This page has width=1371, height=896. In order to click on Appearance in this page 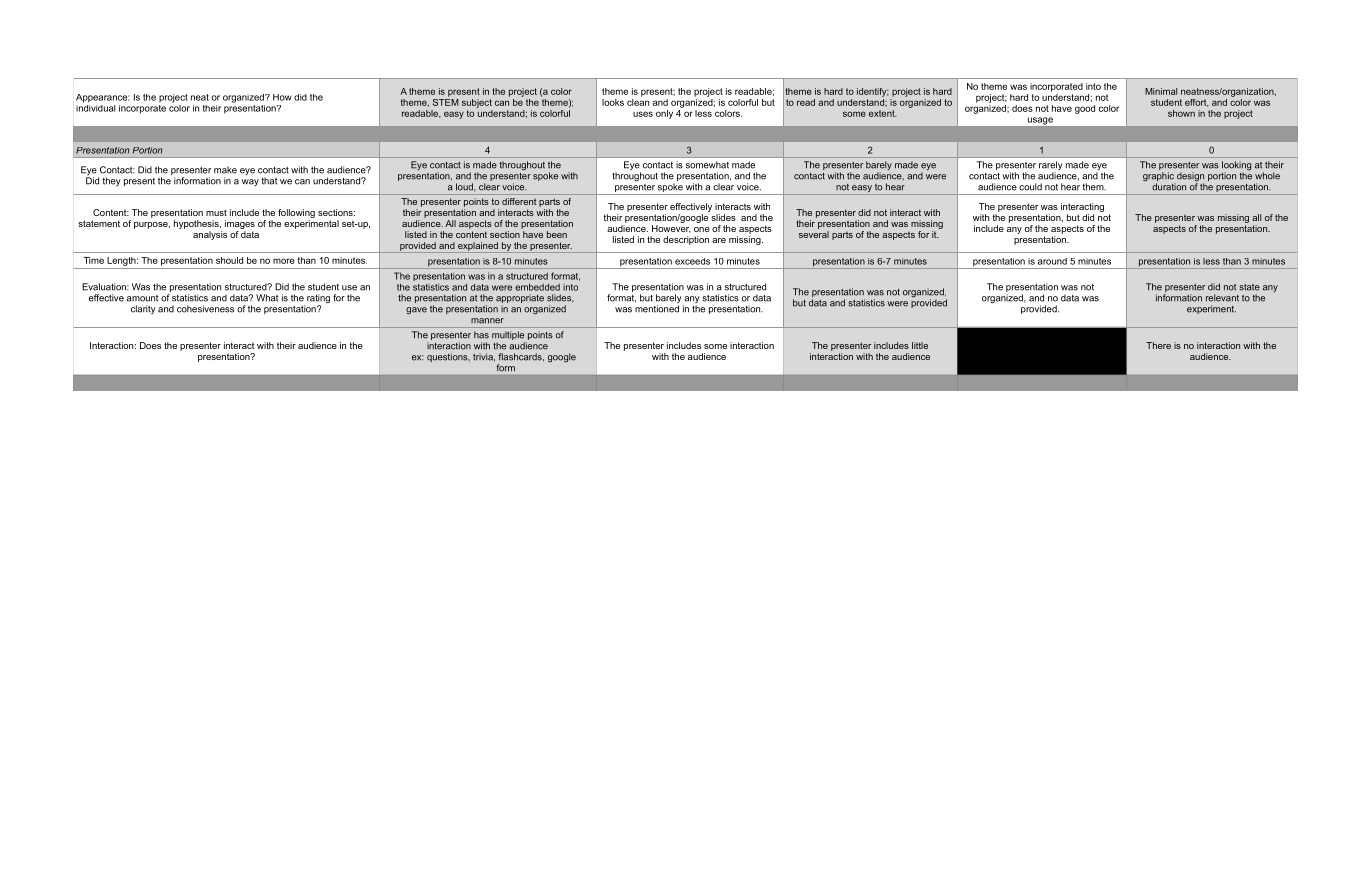, I will do `click(102, 98)`.
